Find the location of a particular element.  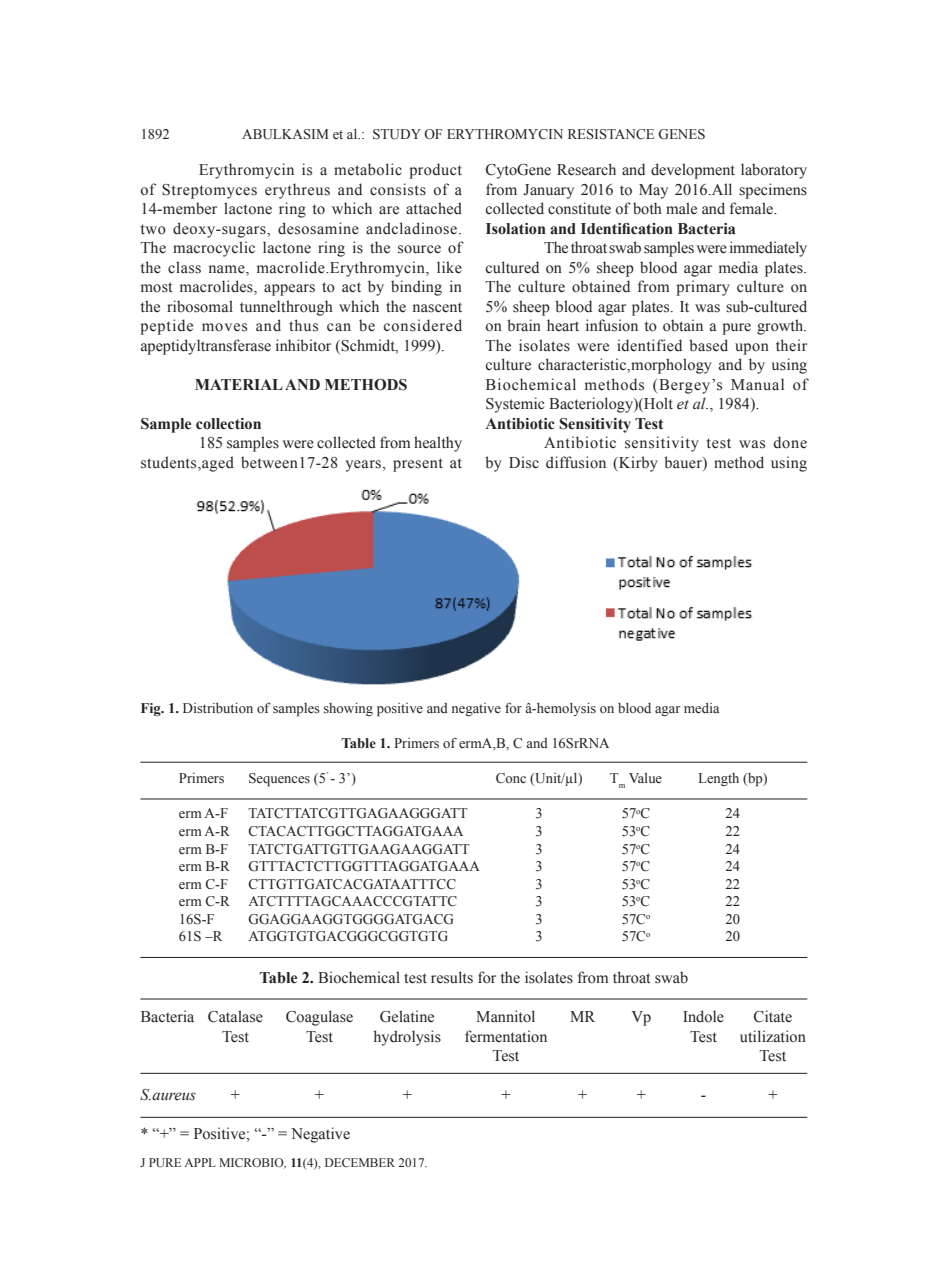

Sequences is located at coordinates (279, 780).
